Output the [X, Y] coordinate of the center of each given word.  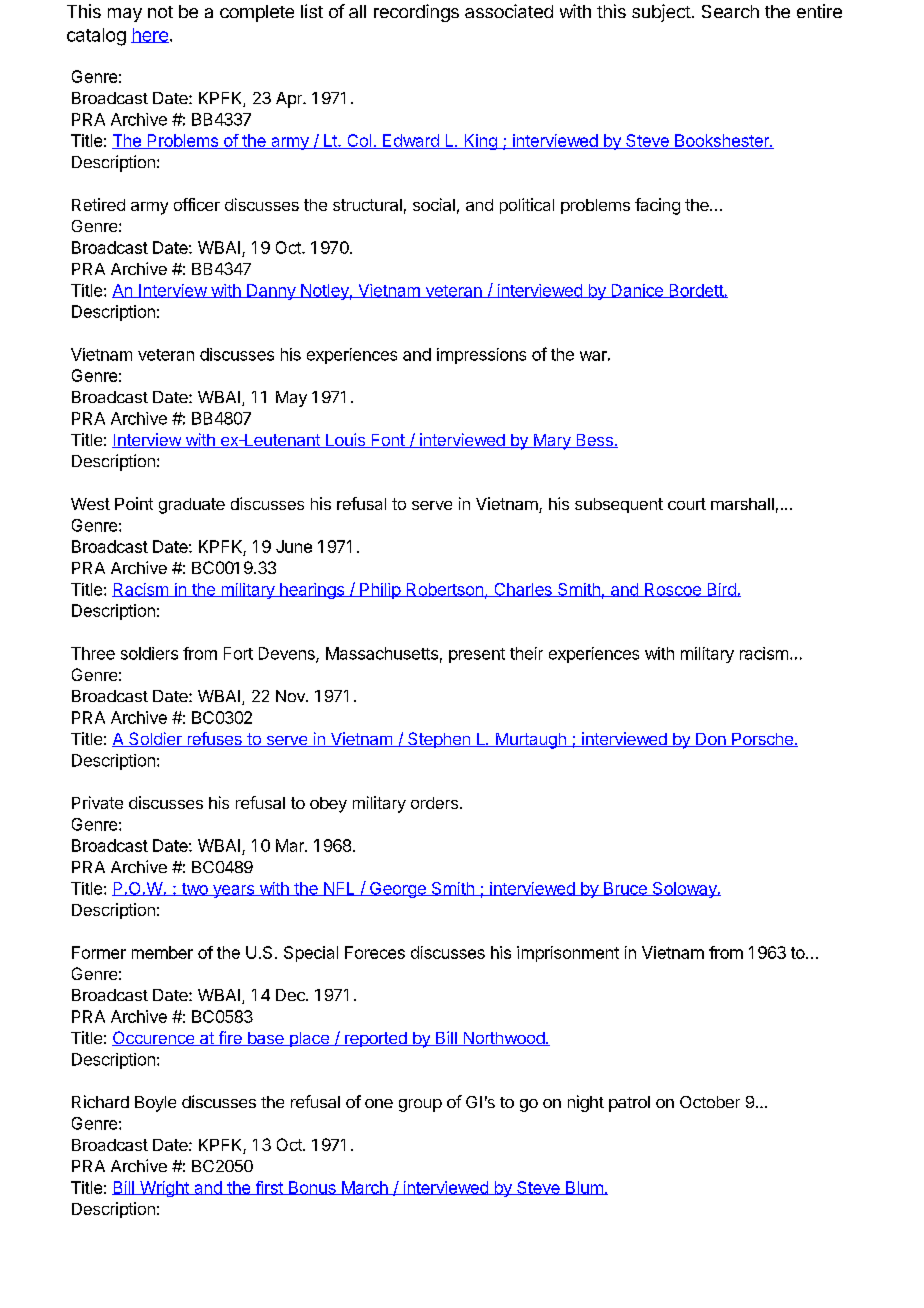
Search [730, 11]
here [150, 35]
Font [388, 441]
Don [711, 740]
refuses [214, 739]
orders [434, 803]
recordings [416, 13]
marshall [742, 504]
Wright [164, 1189]
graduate [192, 506]
